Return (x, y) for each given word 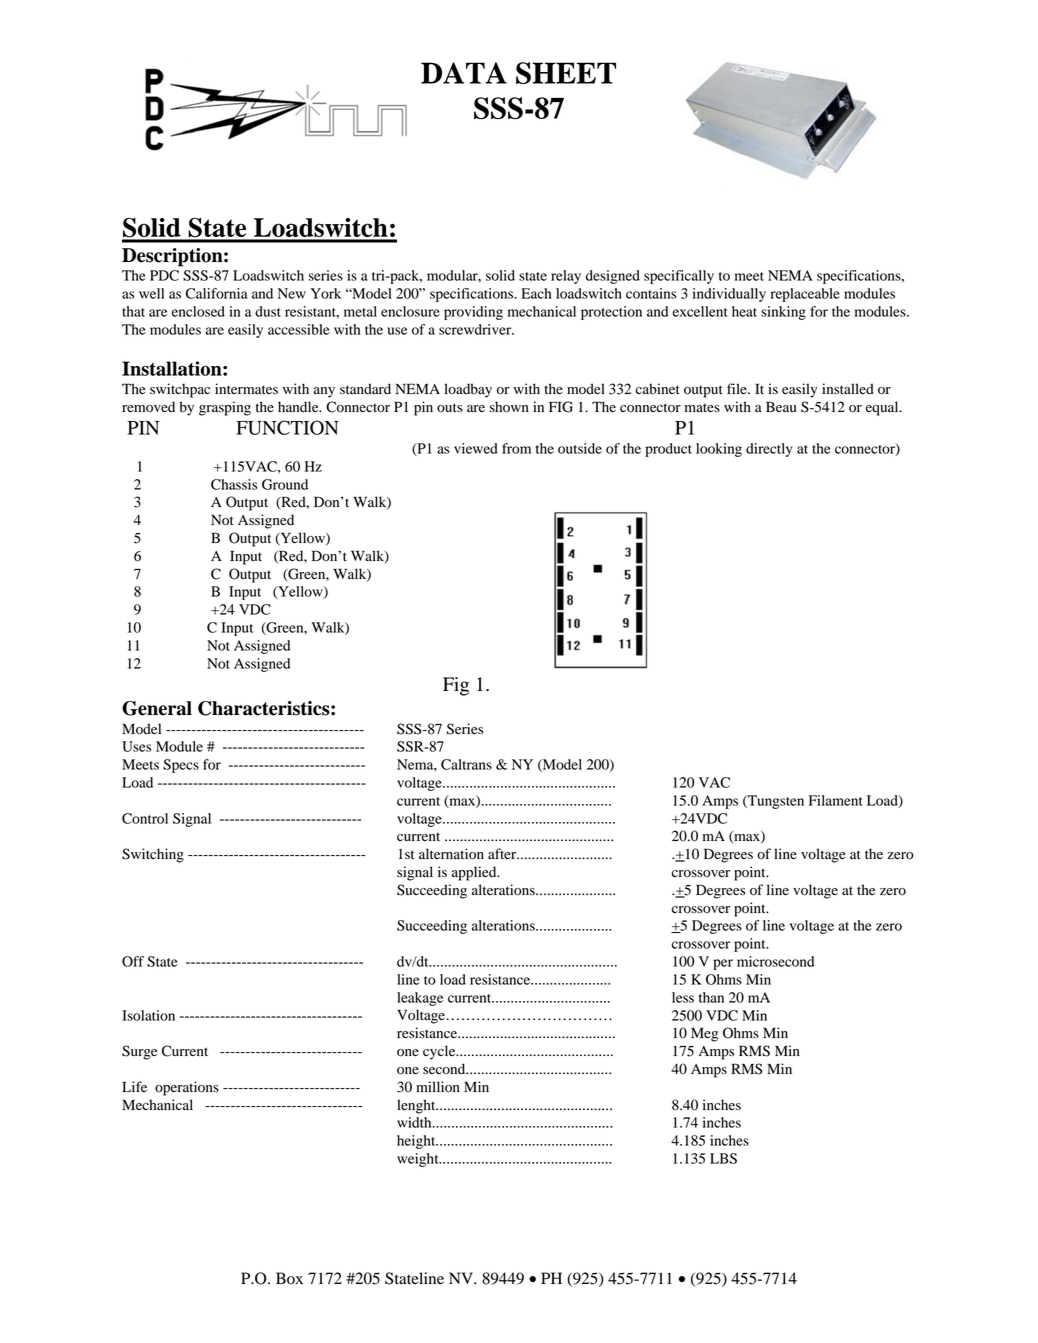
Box (289, 1278)
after (503, 854)
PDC (164, 275)
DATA (464, 73)
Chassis (234, 484)
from (516, 448)
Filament (836, 800)
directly (769, 450)
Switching (153, 855)
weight (419, 1160)
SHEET (566, 73)
